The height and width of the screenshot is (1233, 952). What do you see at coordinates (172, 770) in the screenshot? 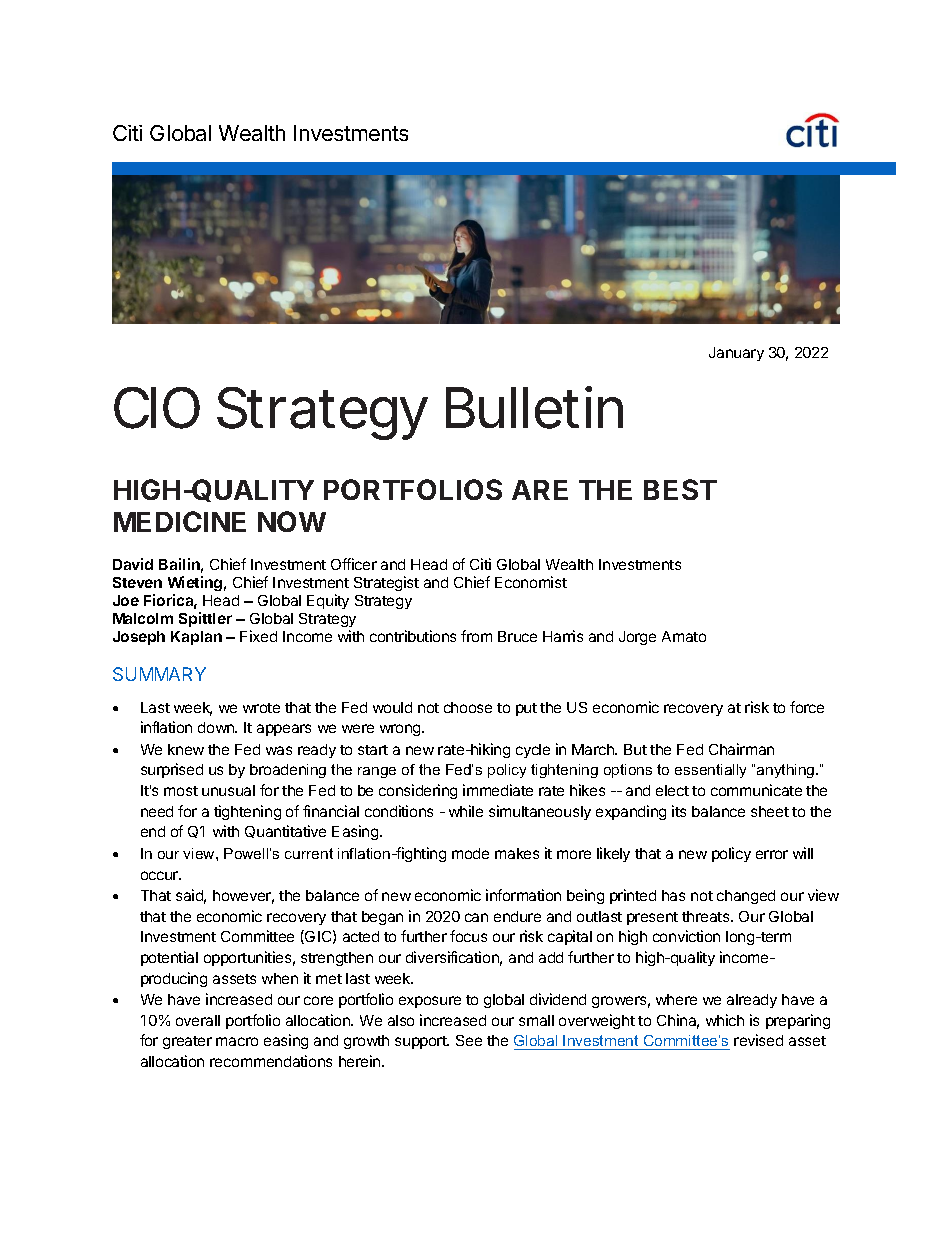
I see `surprised` at bounding box center [172, 770].
